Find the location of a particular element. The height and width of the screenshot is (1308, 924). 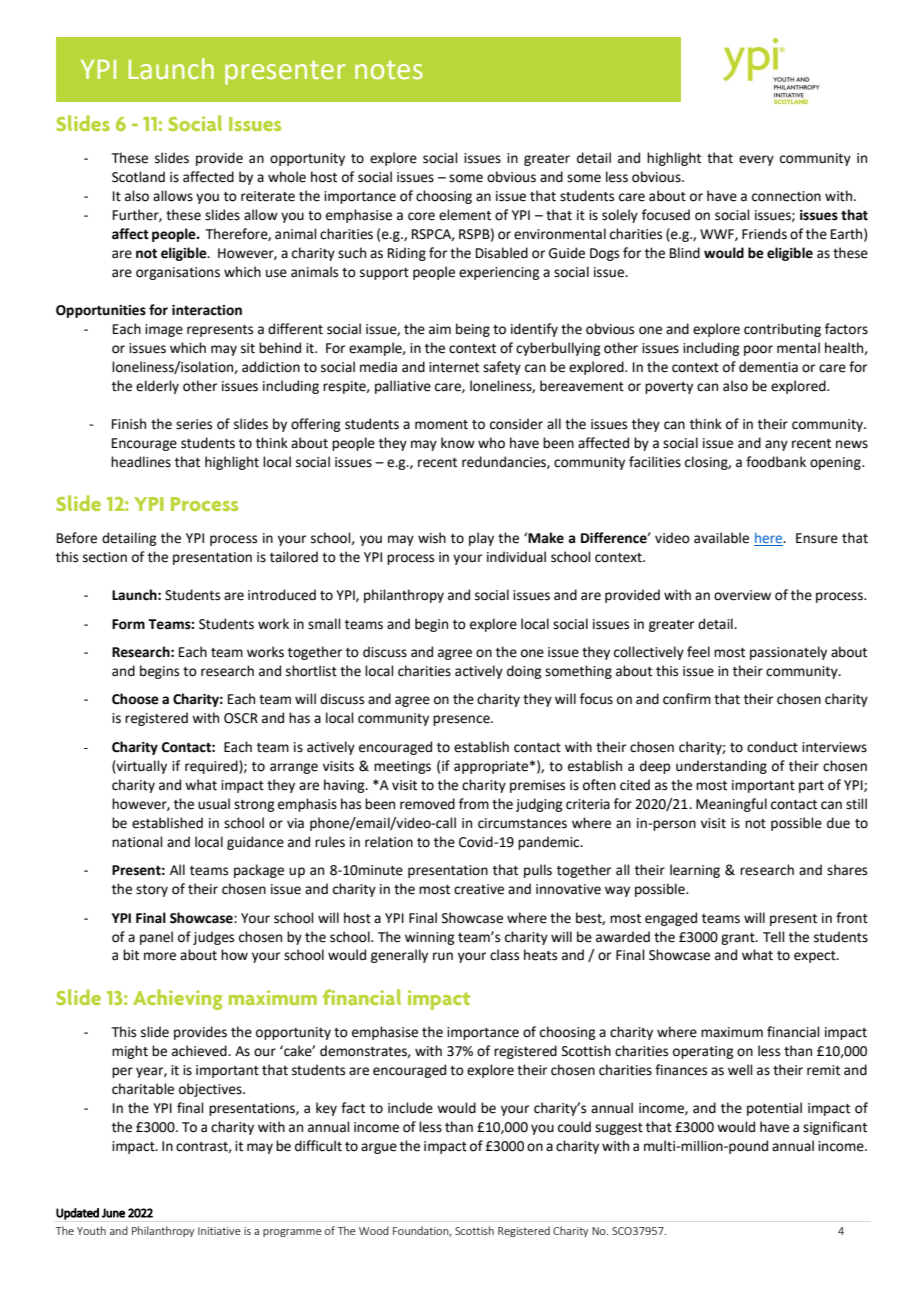

Tell is located at coordinates (774, 937).
